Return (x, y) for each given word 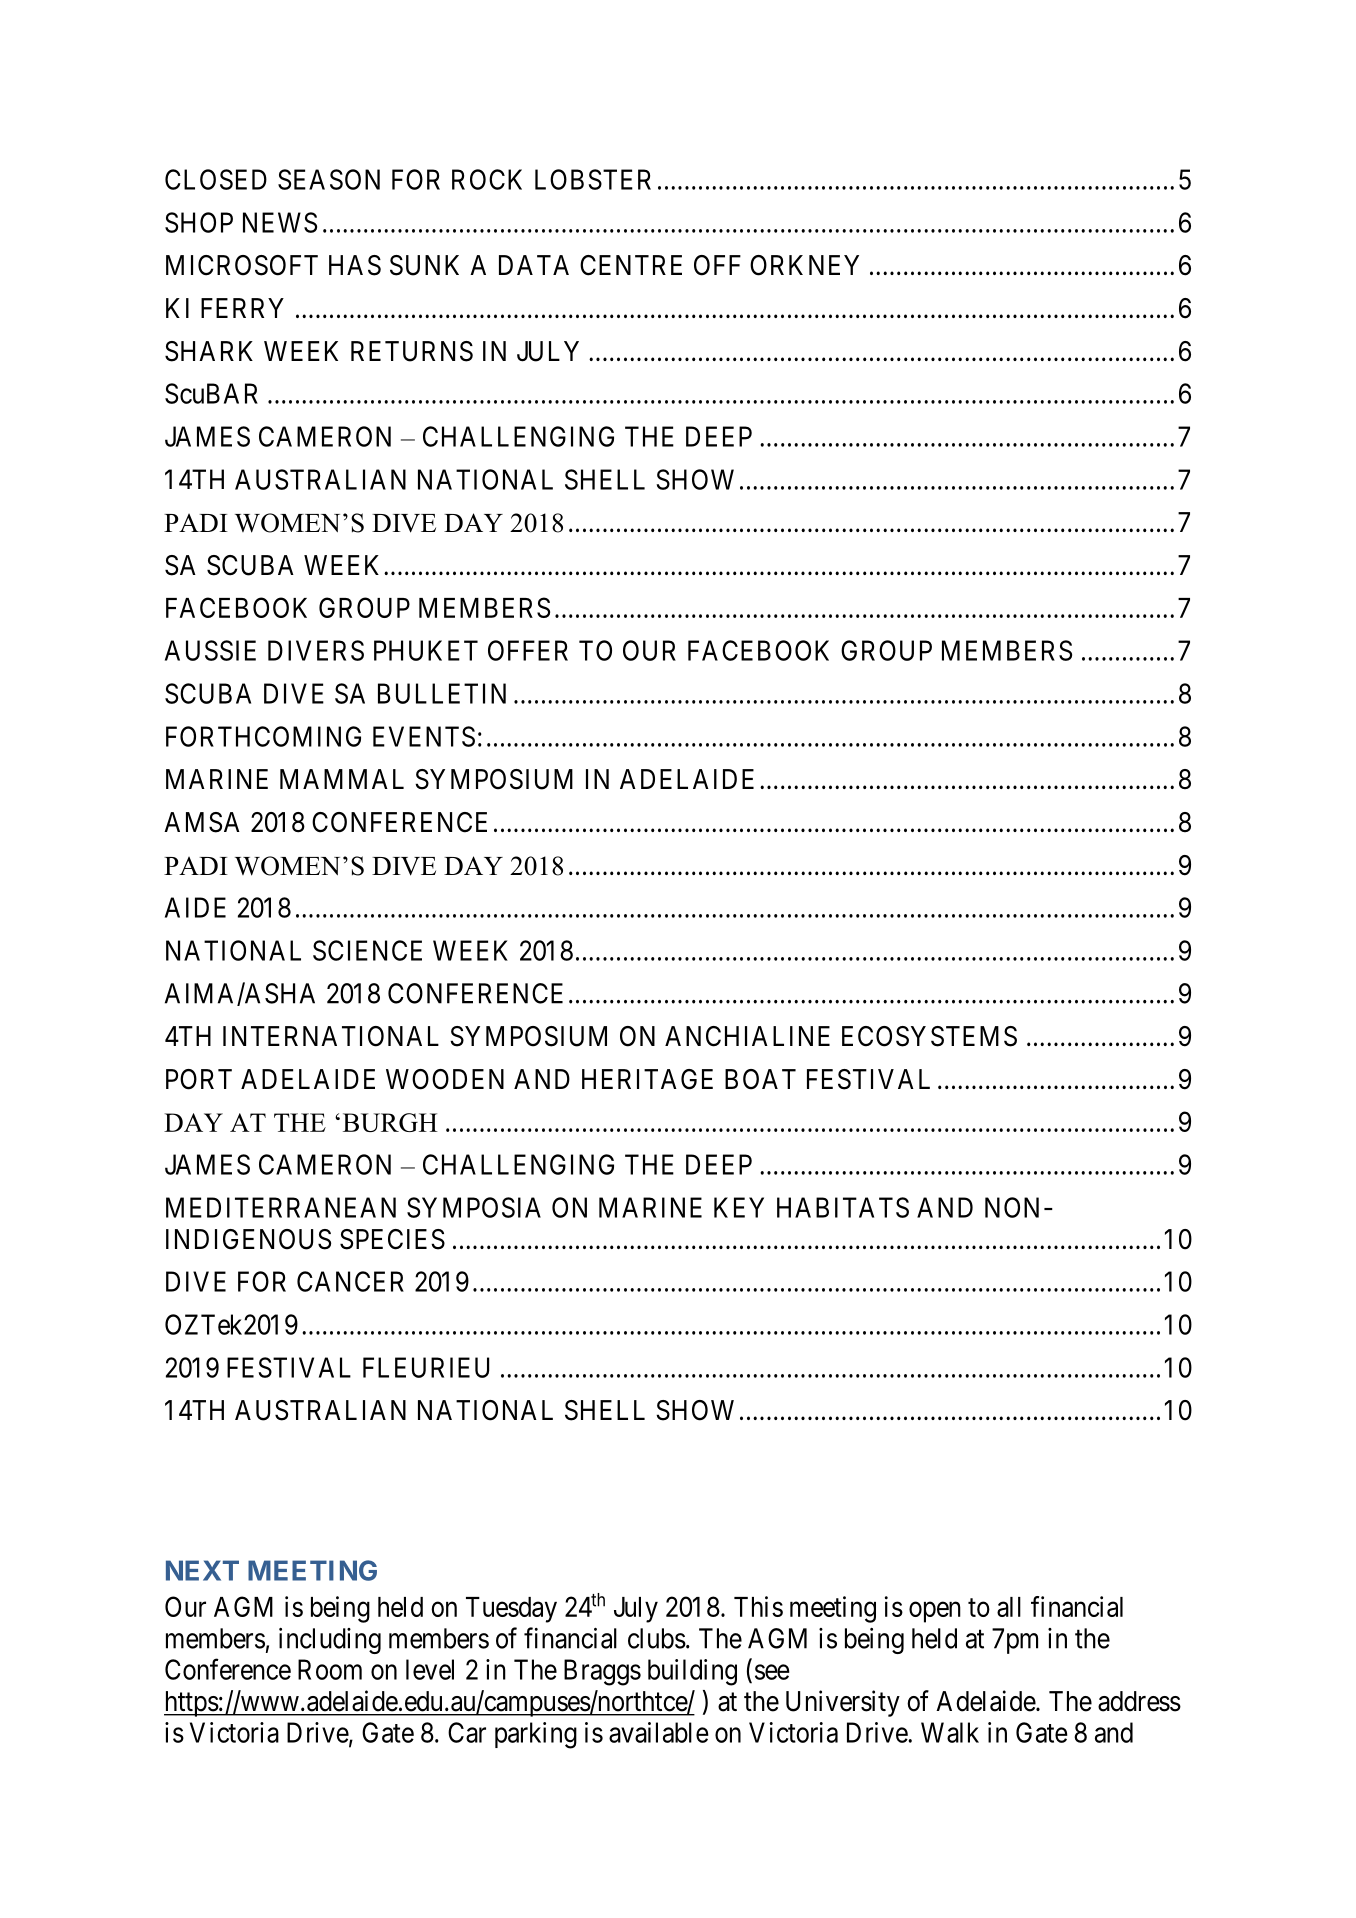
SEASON (329, 179)
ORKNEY (804, 265)
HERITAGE (647, 1079)
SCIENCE (367, 950)
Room (330, 1669)
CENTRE (631, 265)
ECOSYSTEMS (929, 1036)
